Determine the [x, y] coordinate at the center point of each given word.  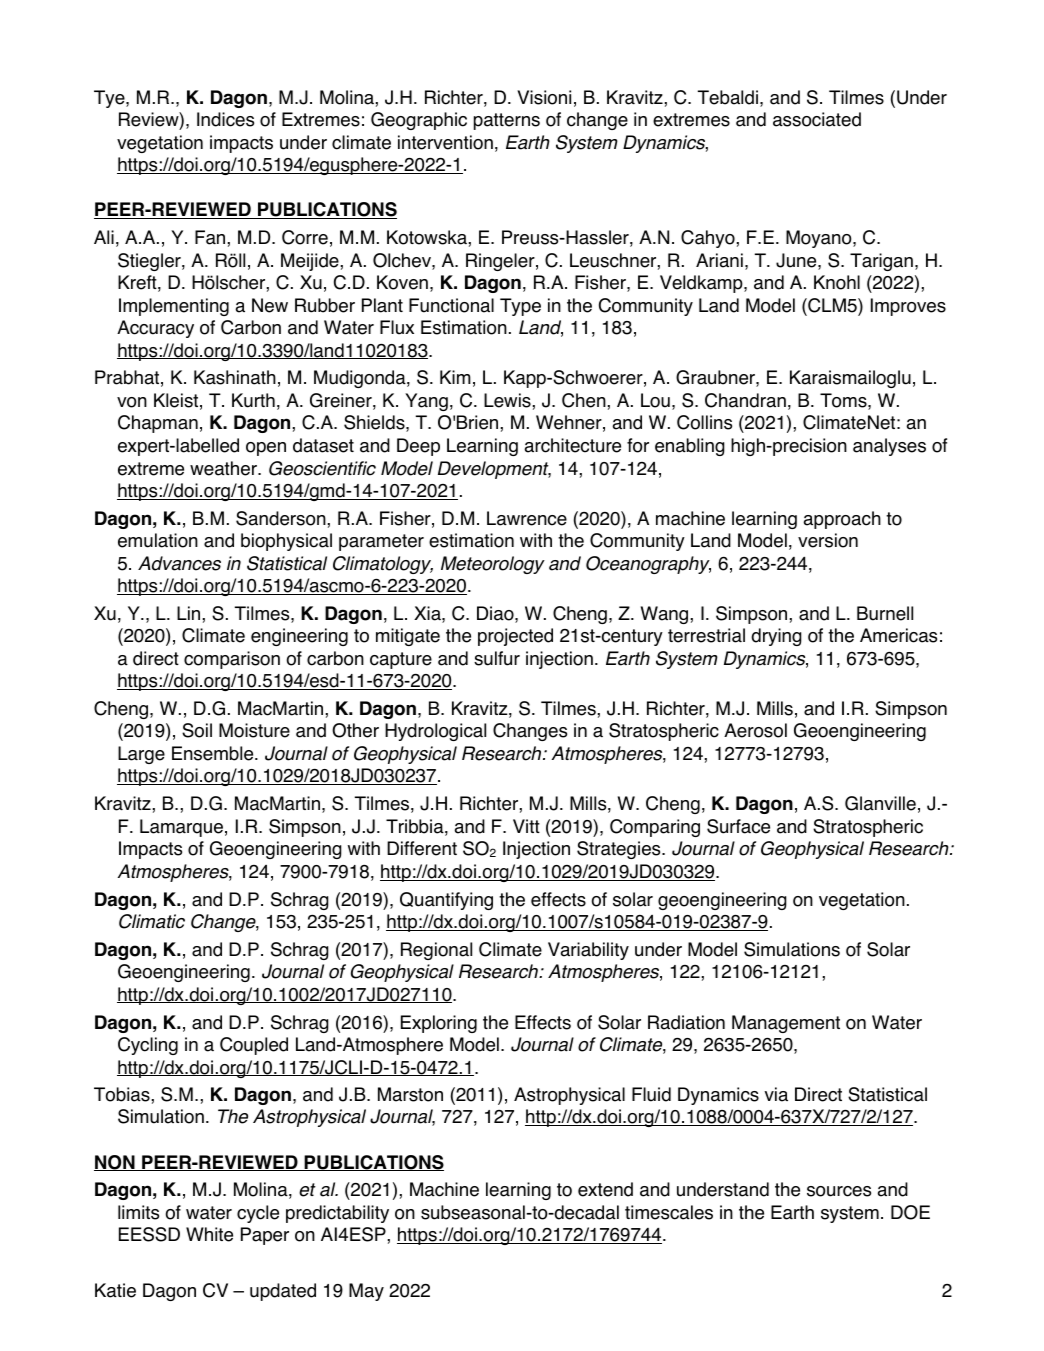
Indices [225, 119]
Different [422, 848]
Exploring [439, 1024]
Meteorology [493, 565]
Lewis [507, 400]
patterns [507, 121]
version [828, 540]
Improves [908, 307]
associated [817, 119]
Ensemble [214, 753]
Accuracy [155, 329]
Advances [179, 563]
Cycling [148, 1046]
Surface [738, 826]
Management [786, 1024]
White [209, 1234]
